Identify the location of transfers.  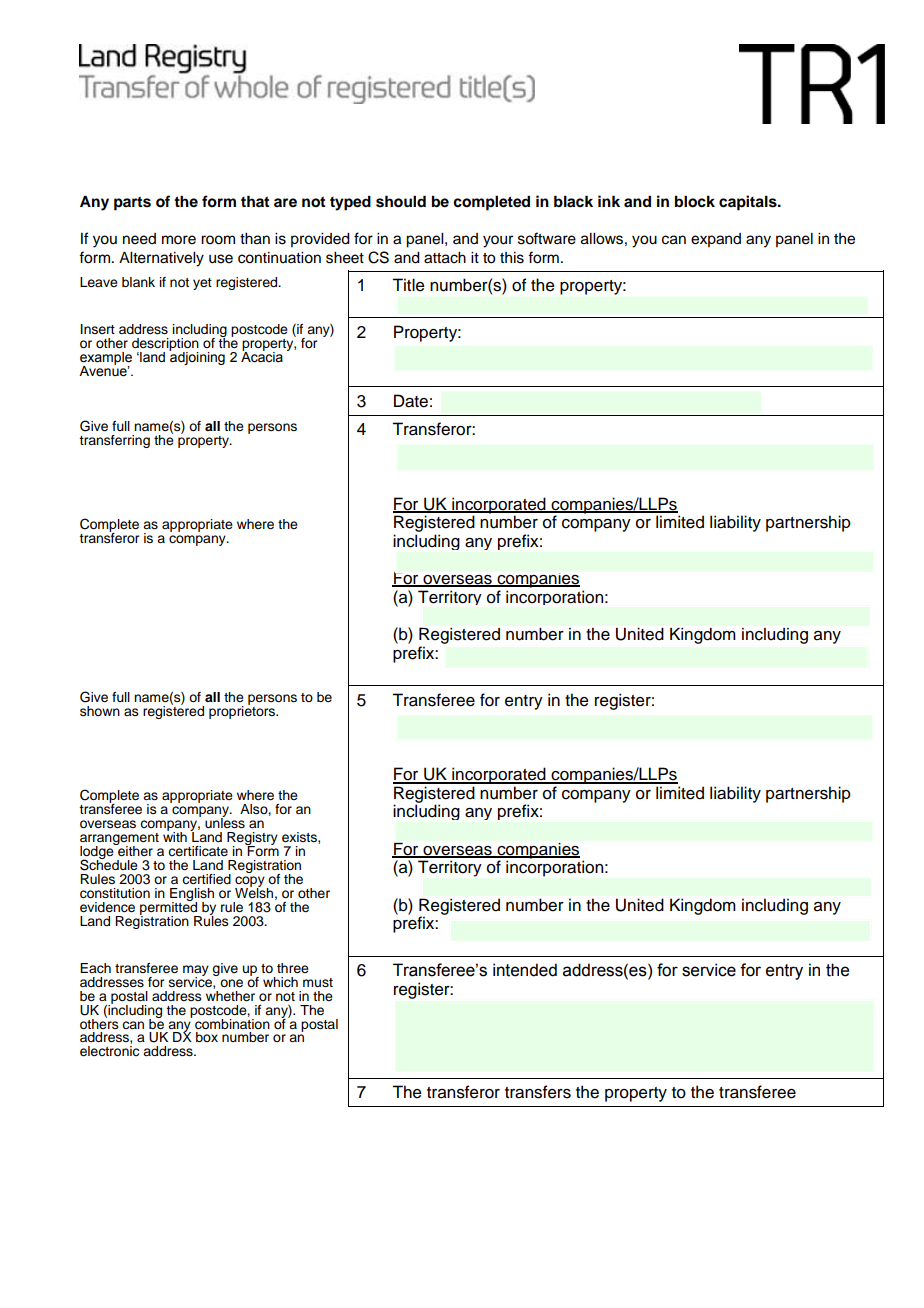
(538, 1092).
